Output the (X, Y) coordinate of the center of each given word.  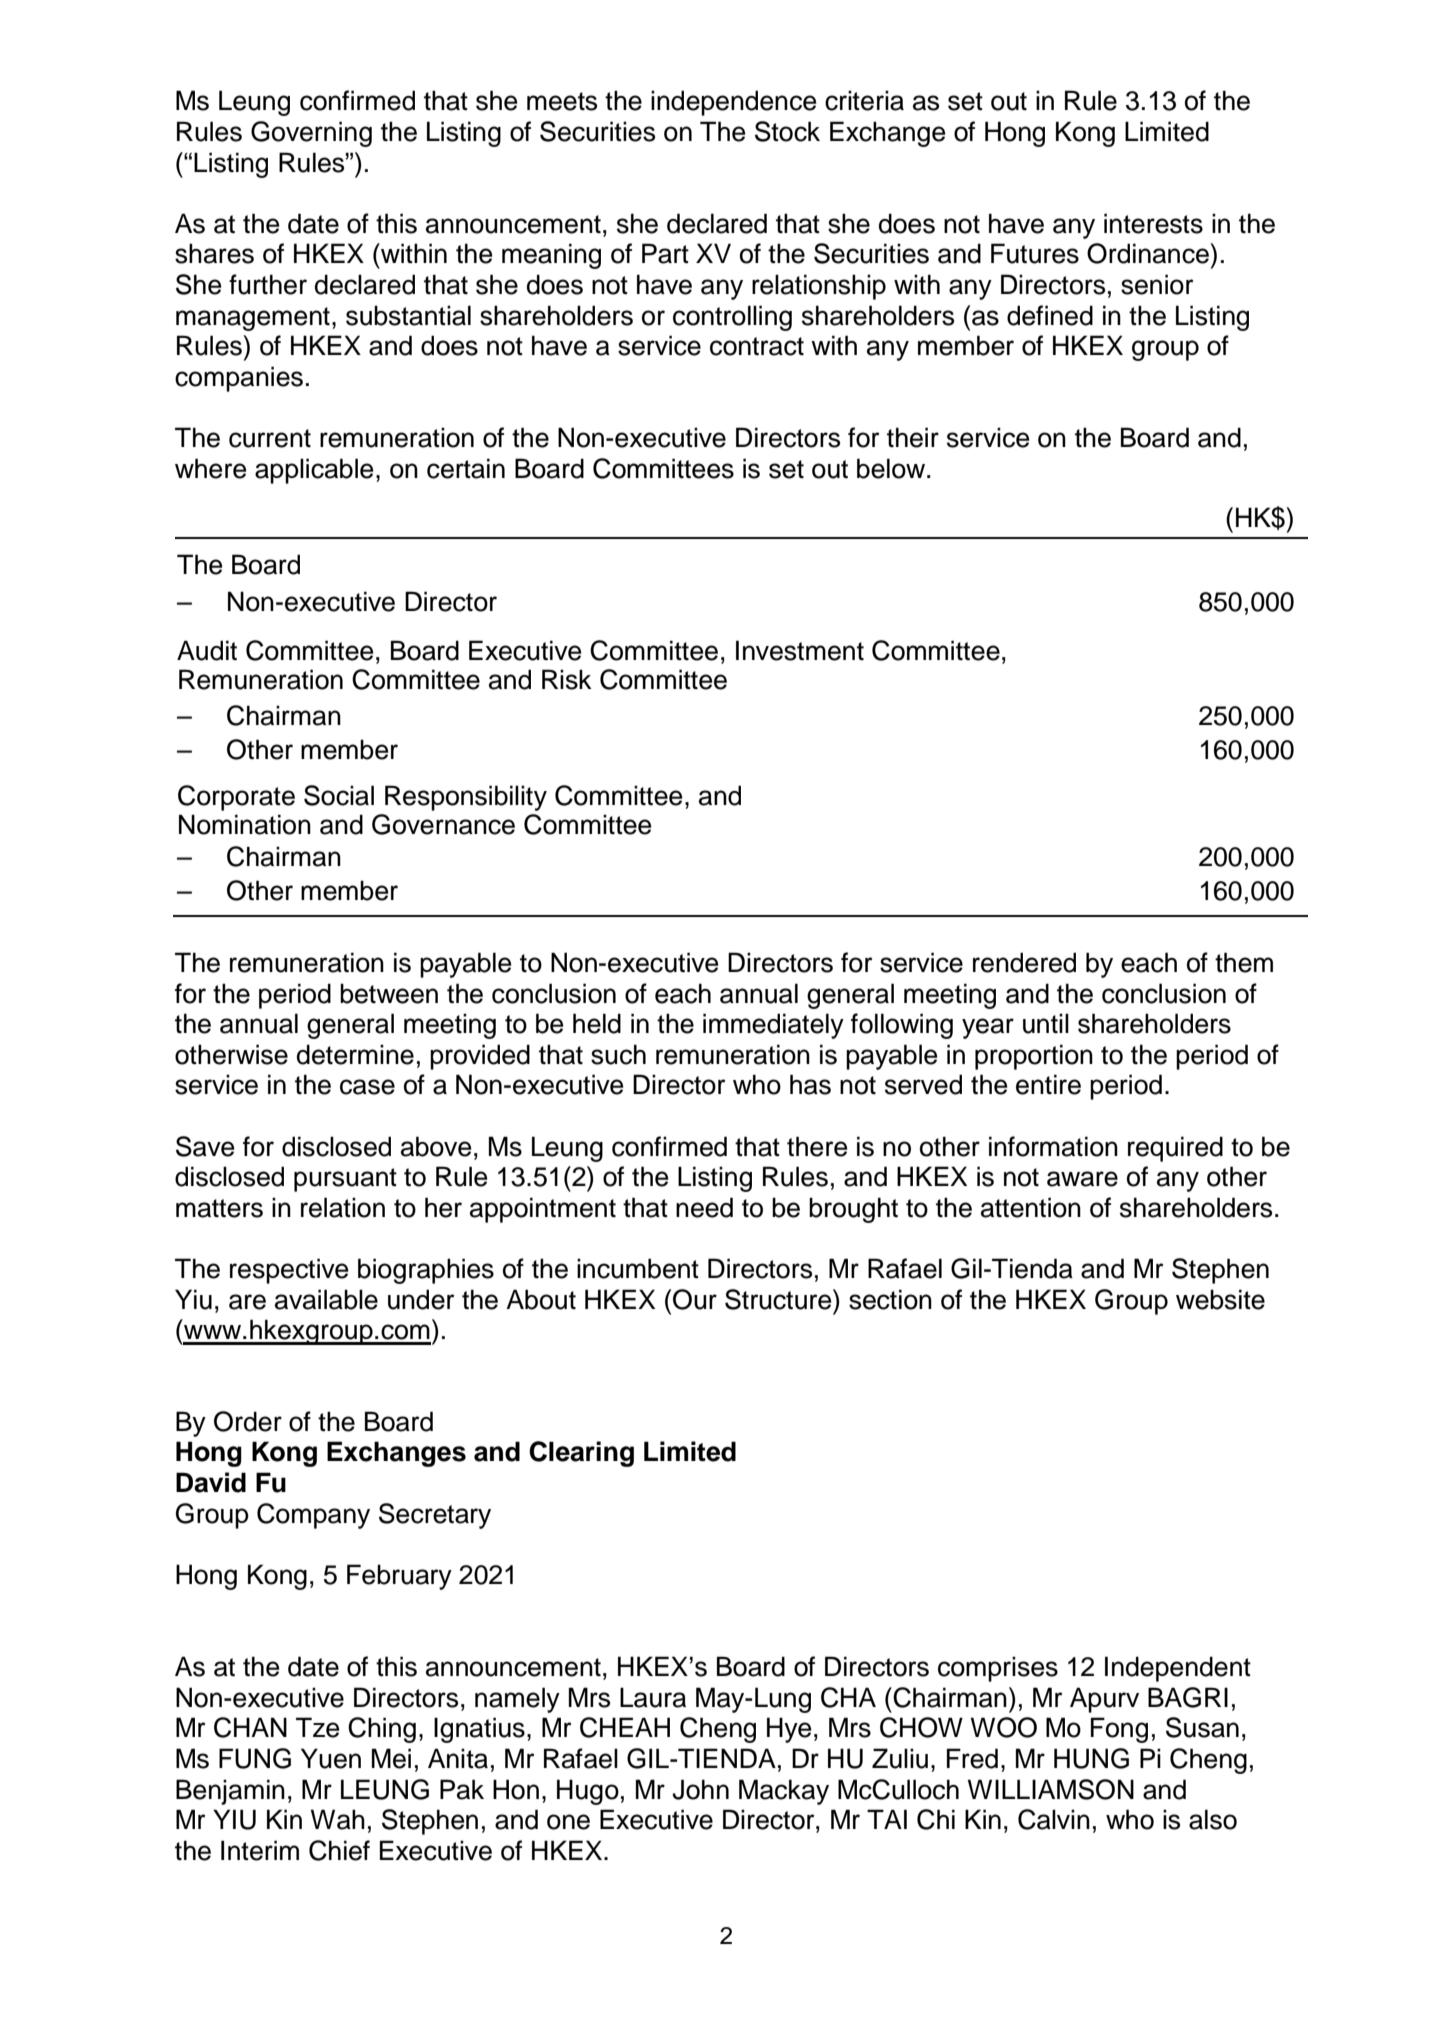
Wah (338, 1819)
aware (1082, 1179)
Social (339, 795)
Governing (311, 134)
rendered (1024, 962)
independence (734, 103)
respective (289, 1271)
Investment (800, 650)
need (704, 1207)
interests (1153, 223)
